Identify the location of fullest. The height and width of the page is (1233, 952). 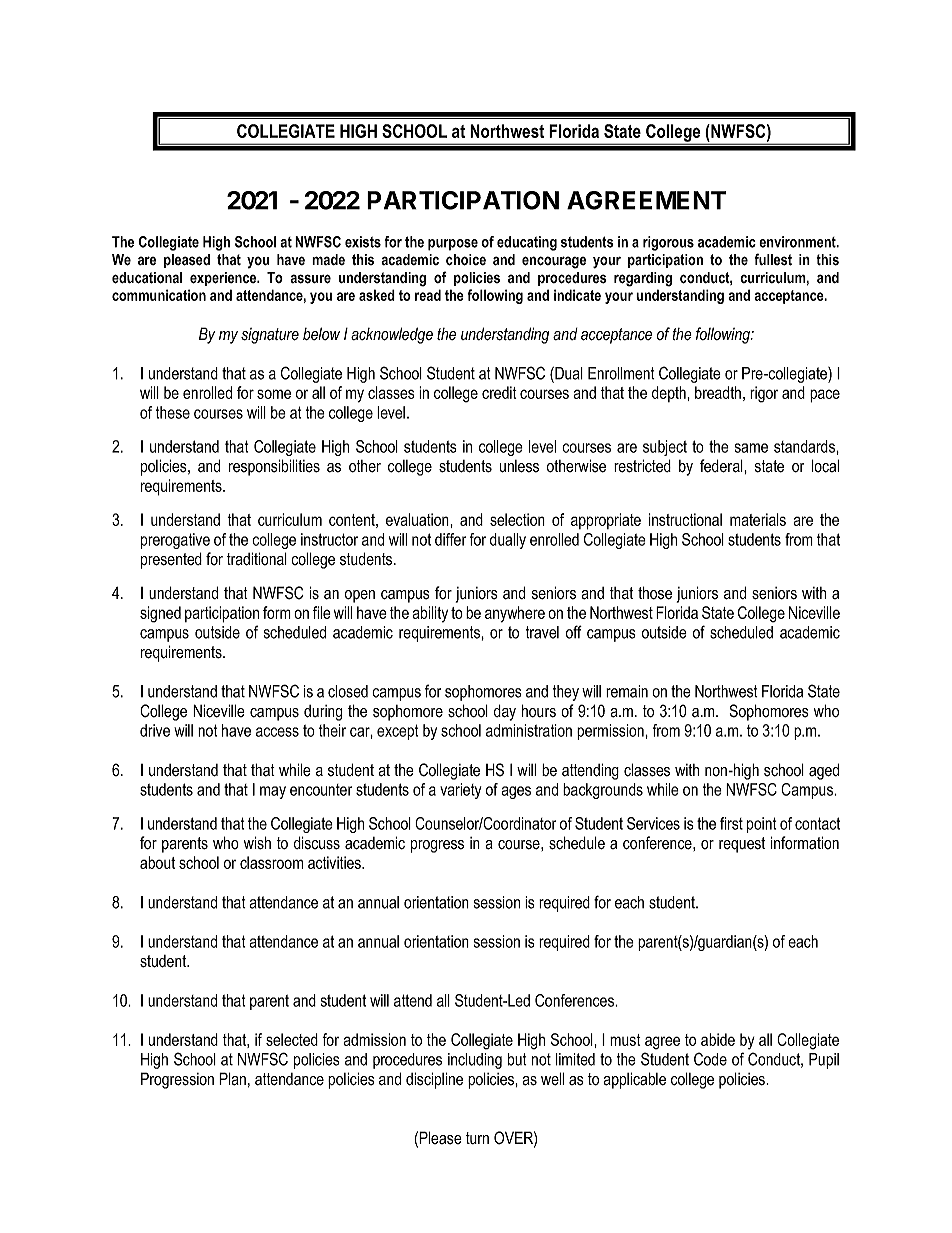
(773, 259).
